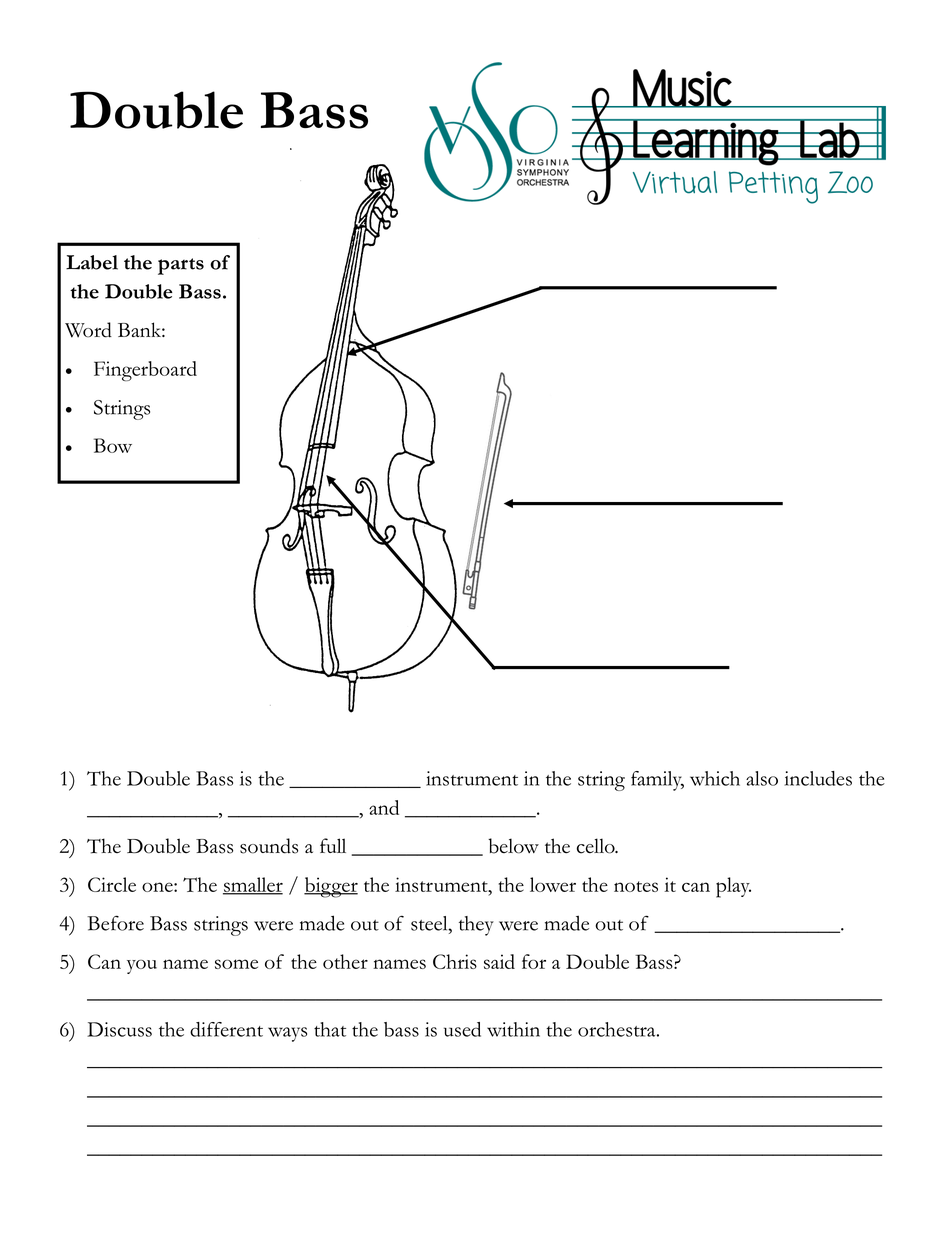 This page has width=952, height=1233. What do you see at coordinates (226, 1029) in the page?
I see `different` at bounding box center [226, 1029].
